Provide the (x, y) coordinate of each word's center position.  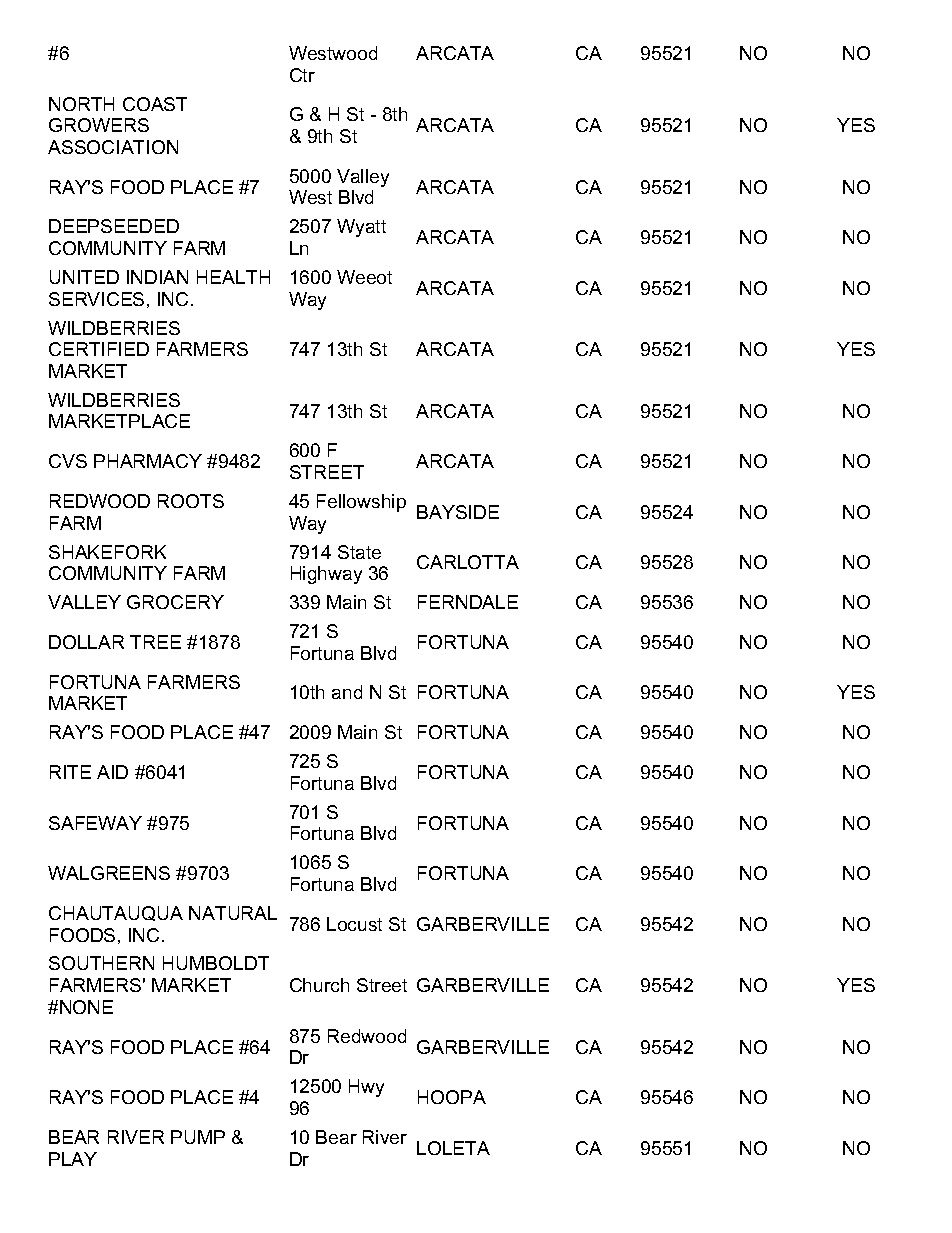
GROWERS (99, 125)
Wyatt (361, 228)
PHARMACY (148, 461)
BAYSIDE (458, 512)
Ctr (302, 75)
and (347, 692)
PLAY (73, 1159)
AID (112, 772)
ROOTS (191, 501)
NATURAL (233, 913)
